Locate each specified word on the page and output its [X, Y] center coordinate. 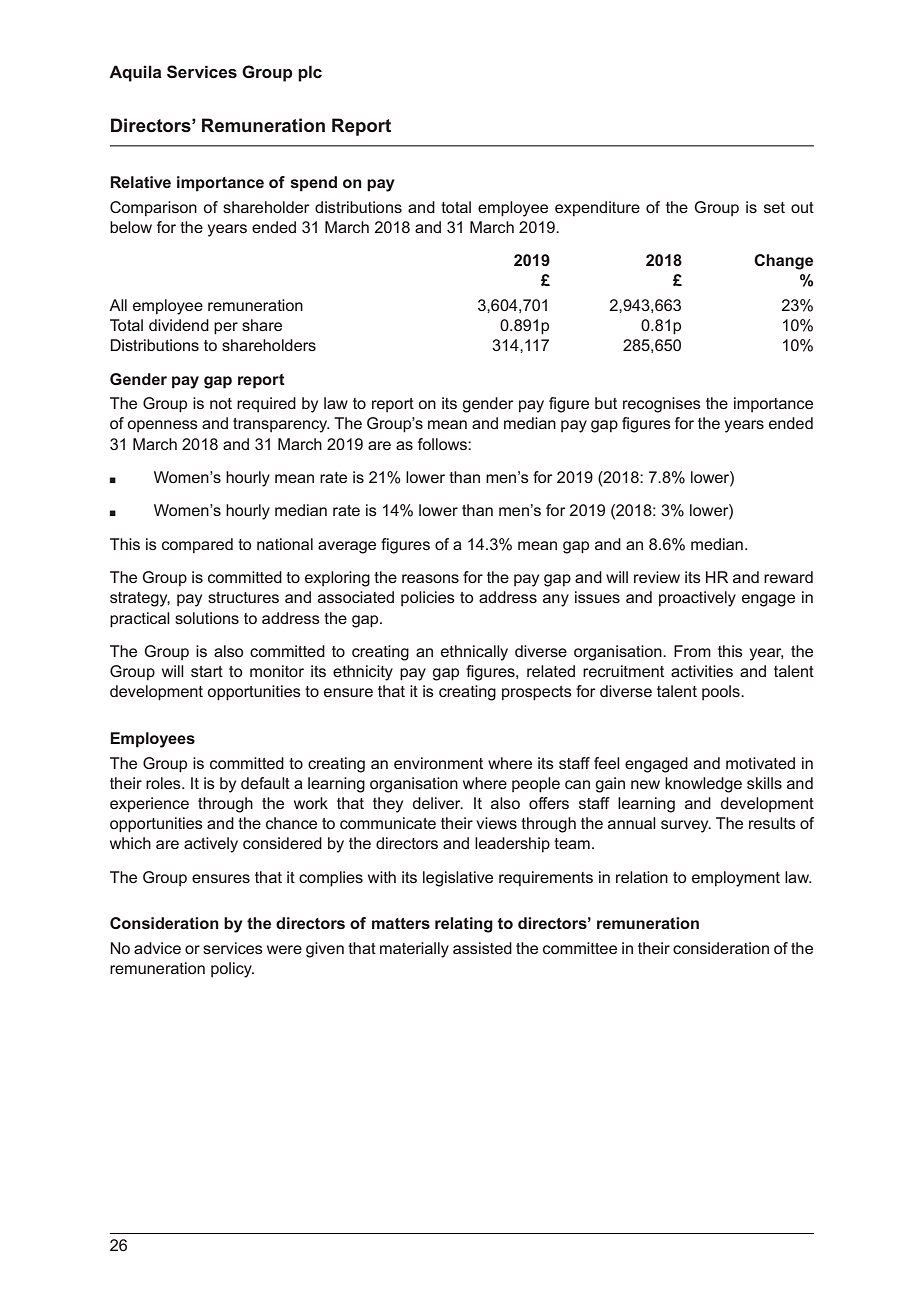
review [657, 577]
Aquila [135, 73]
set [774, 207]
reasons [430, 578]
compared [197, 546]
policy [232, 970]
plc [310, 73]
